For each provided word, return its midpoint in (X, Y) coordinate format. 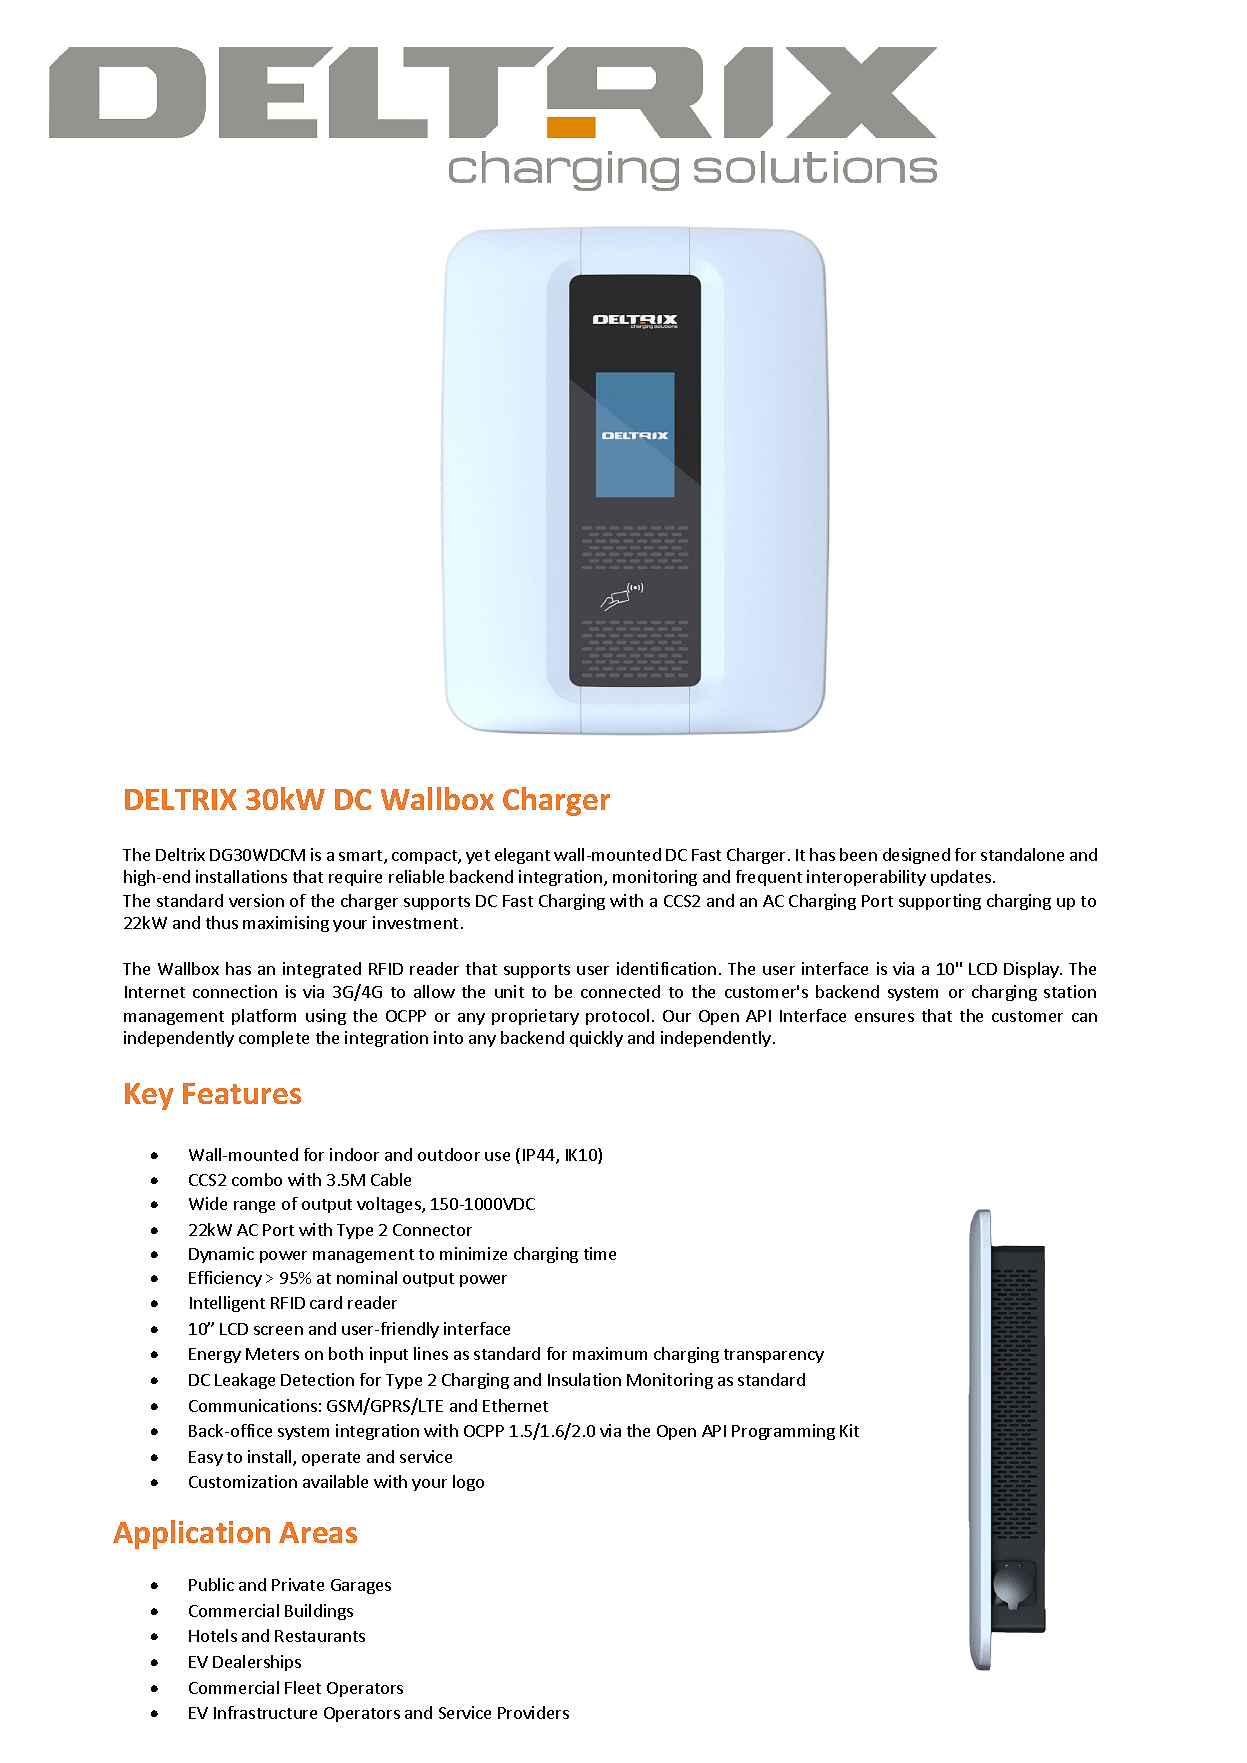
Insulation (584, 1379)
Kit (849, 1430)
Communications (253, 1405)
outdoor (449, 1154)
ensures (884, 1017)
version (256, 900)
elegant (522, 856)
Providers (533, 1712)
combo (257, 1179)
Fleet (303, 1687)
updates (962, 878)
